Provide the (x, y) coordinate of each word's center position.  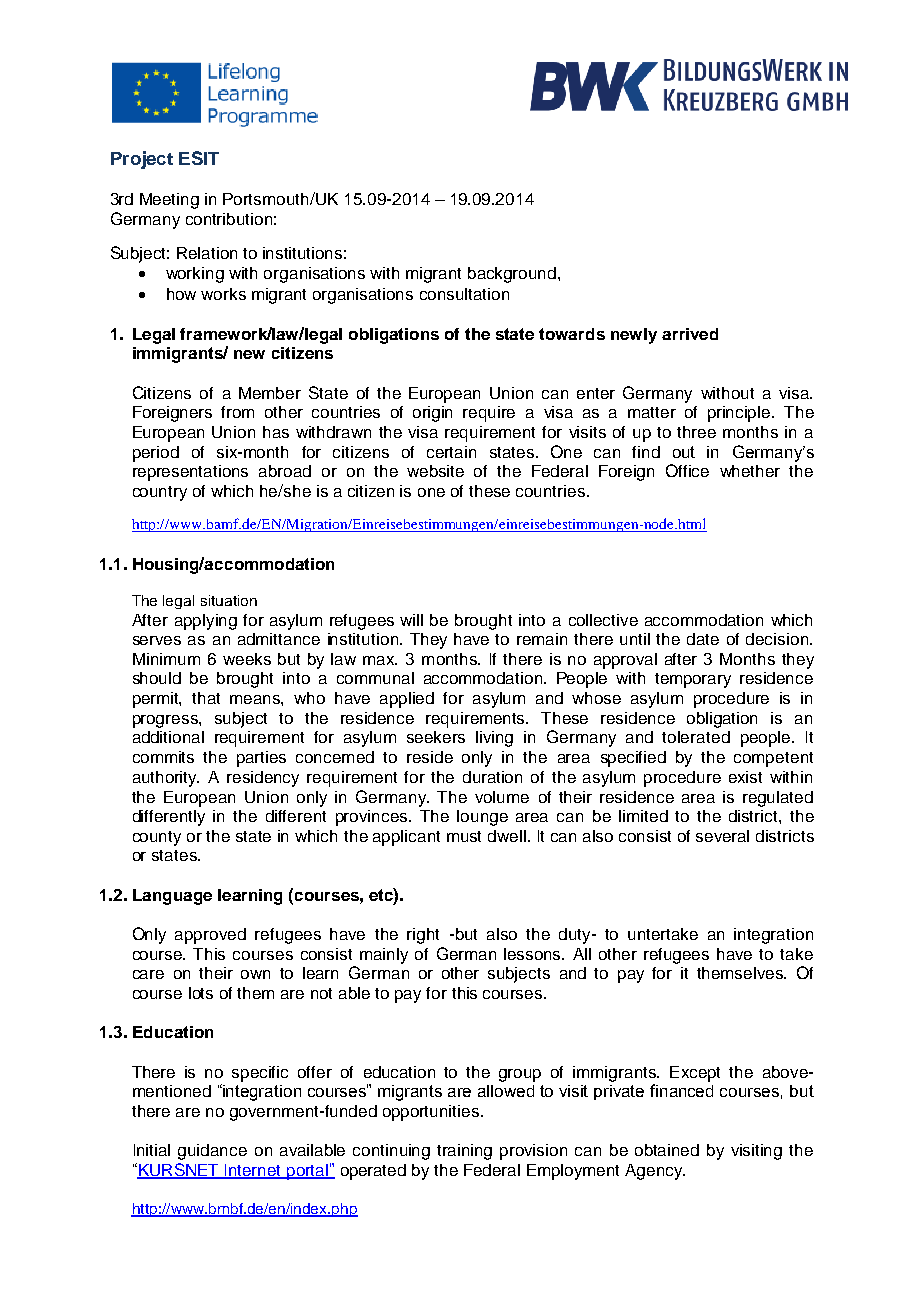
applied (407, 700)
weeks (247, 659)
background (512, 275)
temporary (693, 680)
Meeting (169, 201)
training (464, 1152)
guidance (212, 1152)
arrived (690, 334)
